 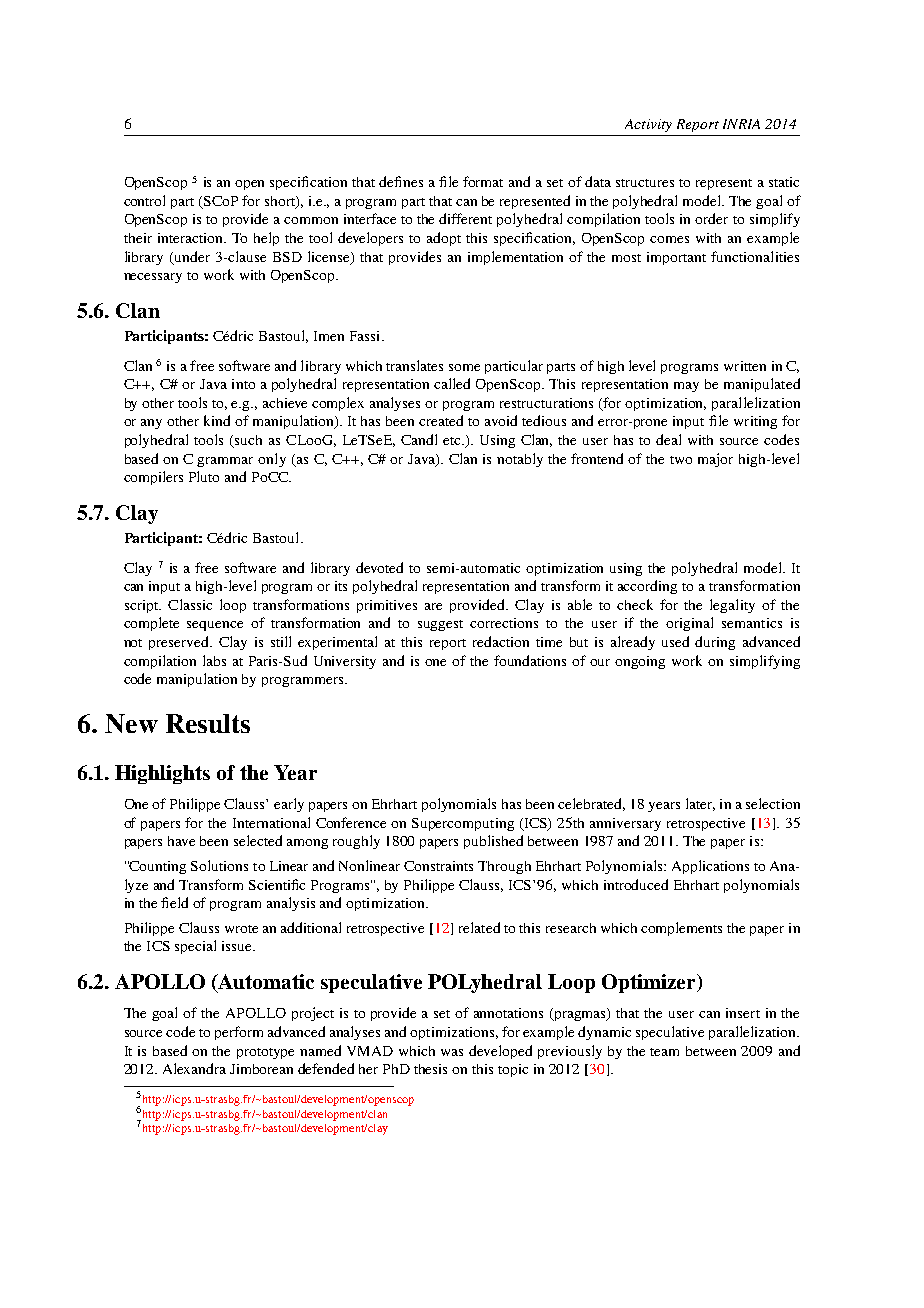 What do you see at coordinates (452, 1052) in the image?
I see `was` at bounding box center [452, 1052].
